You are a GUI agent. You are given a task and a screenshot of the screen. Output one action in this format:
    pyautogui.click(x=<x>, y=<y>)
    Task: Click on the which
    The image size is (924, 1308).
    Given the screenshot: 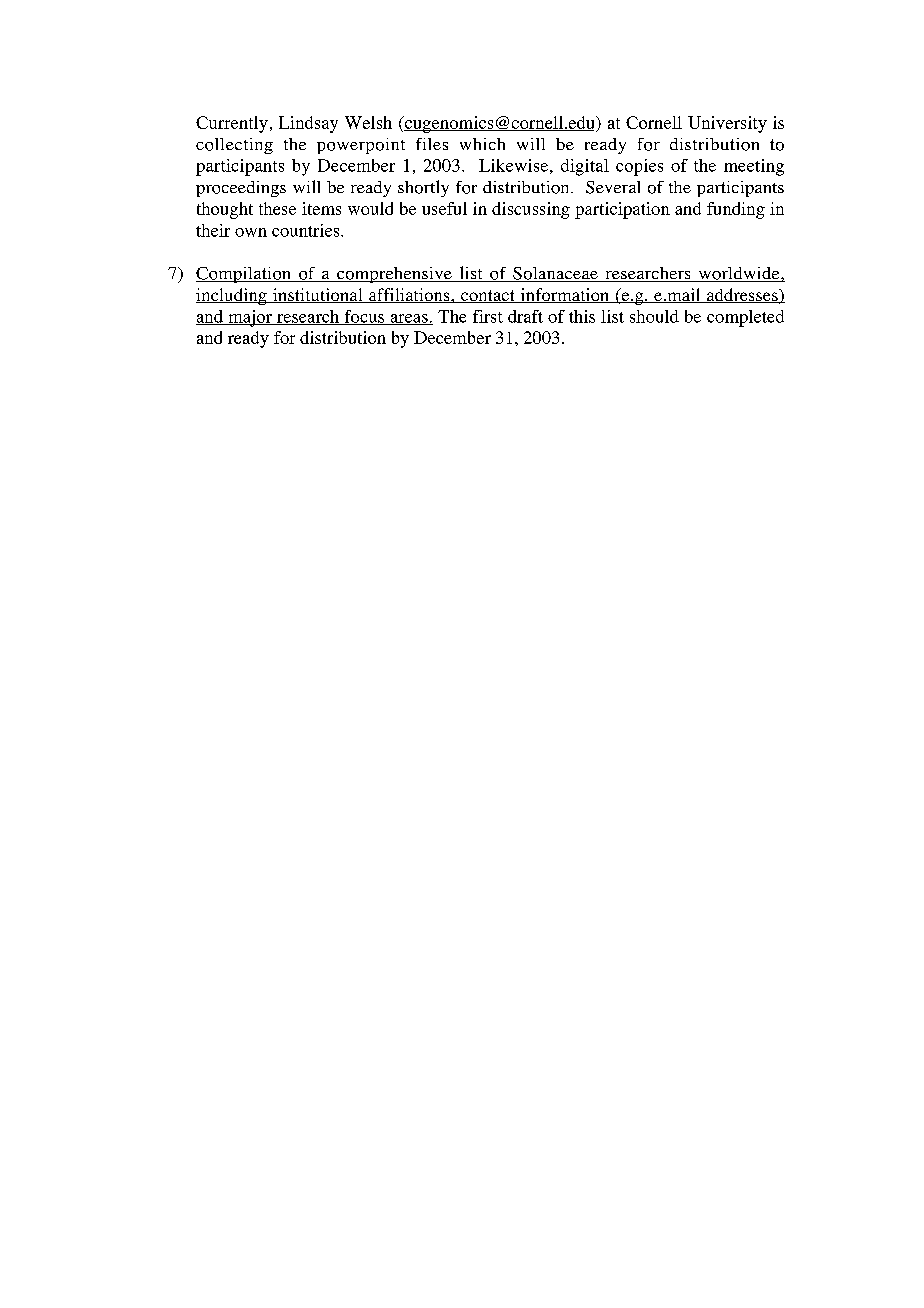 What is the action you would take?
    pyautogui.click(x=482, y=144)
